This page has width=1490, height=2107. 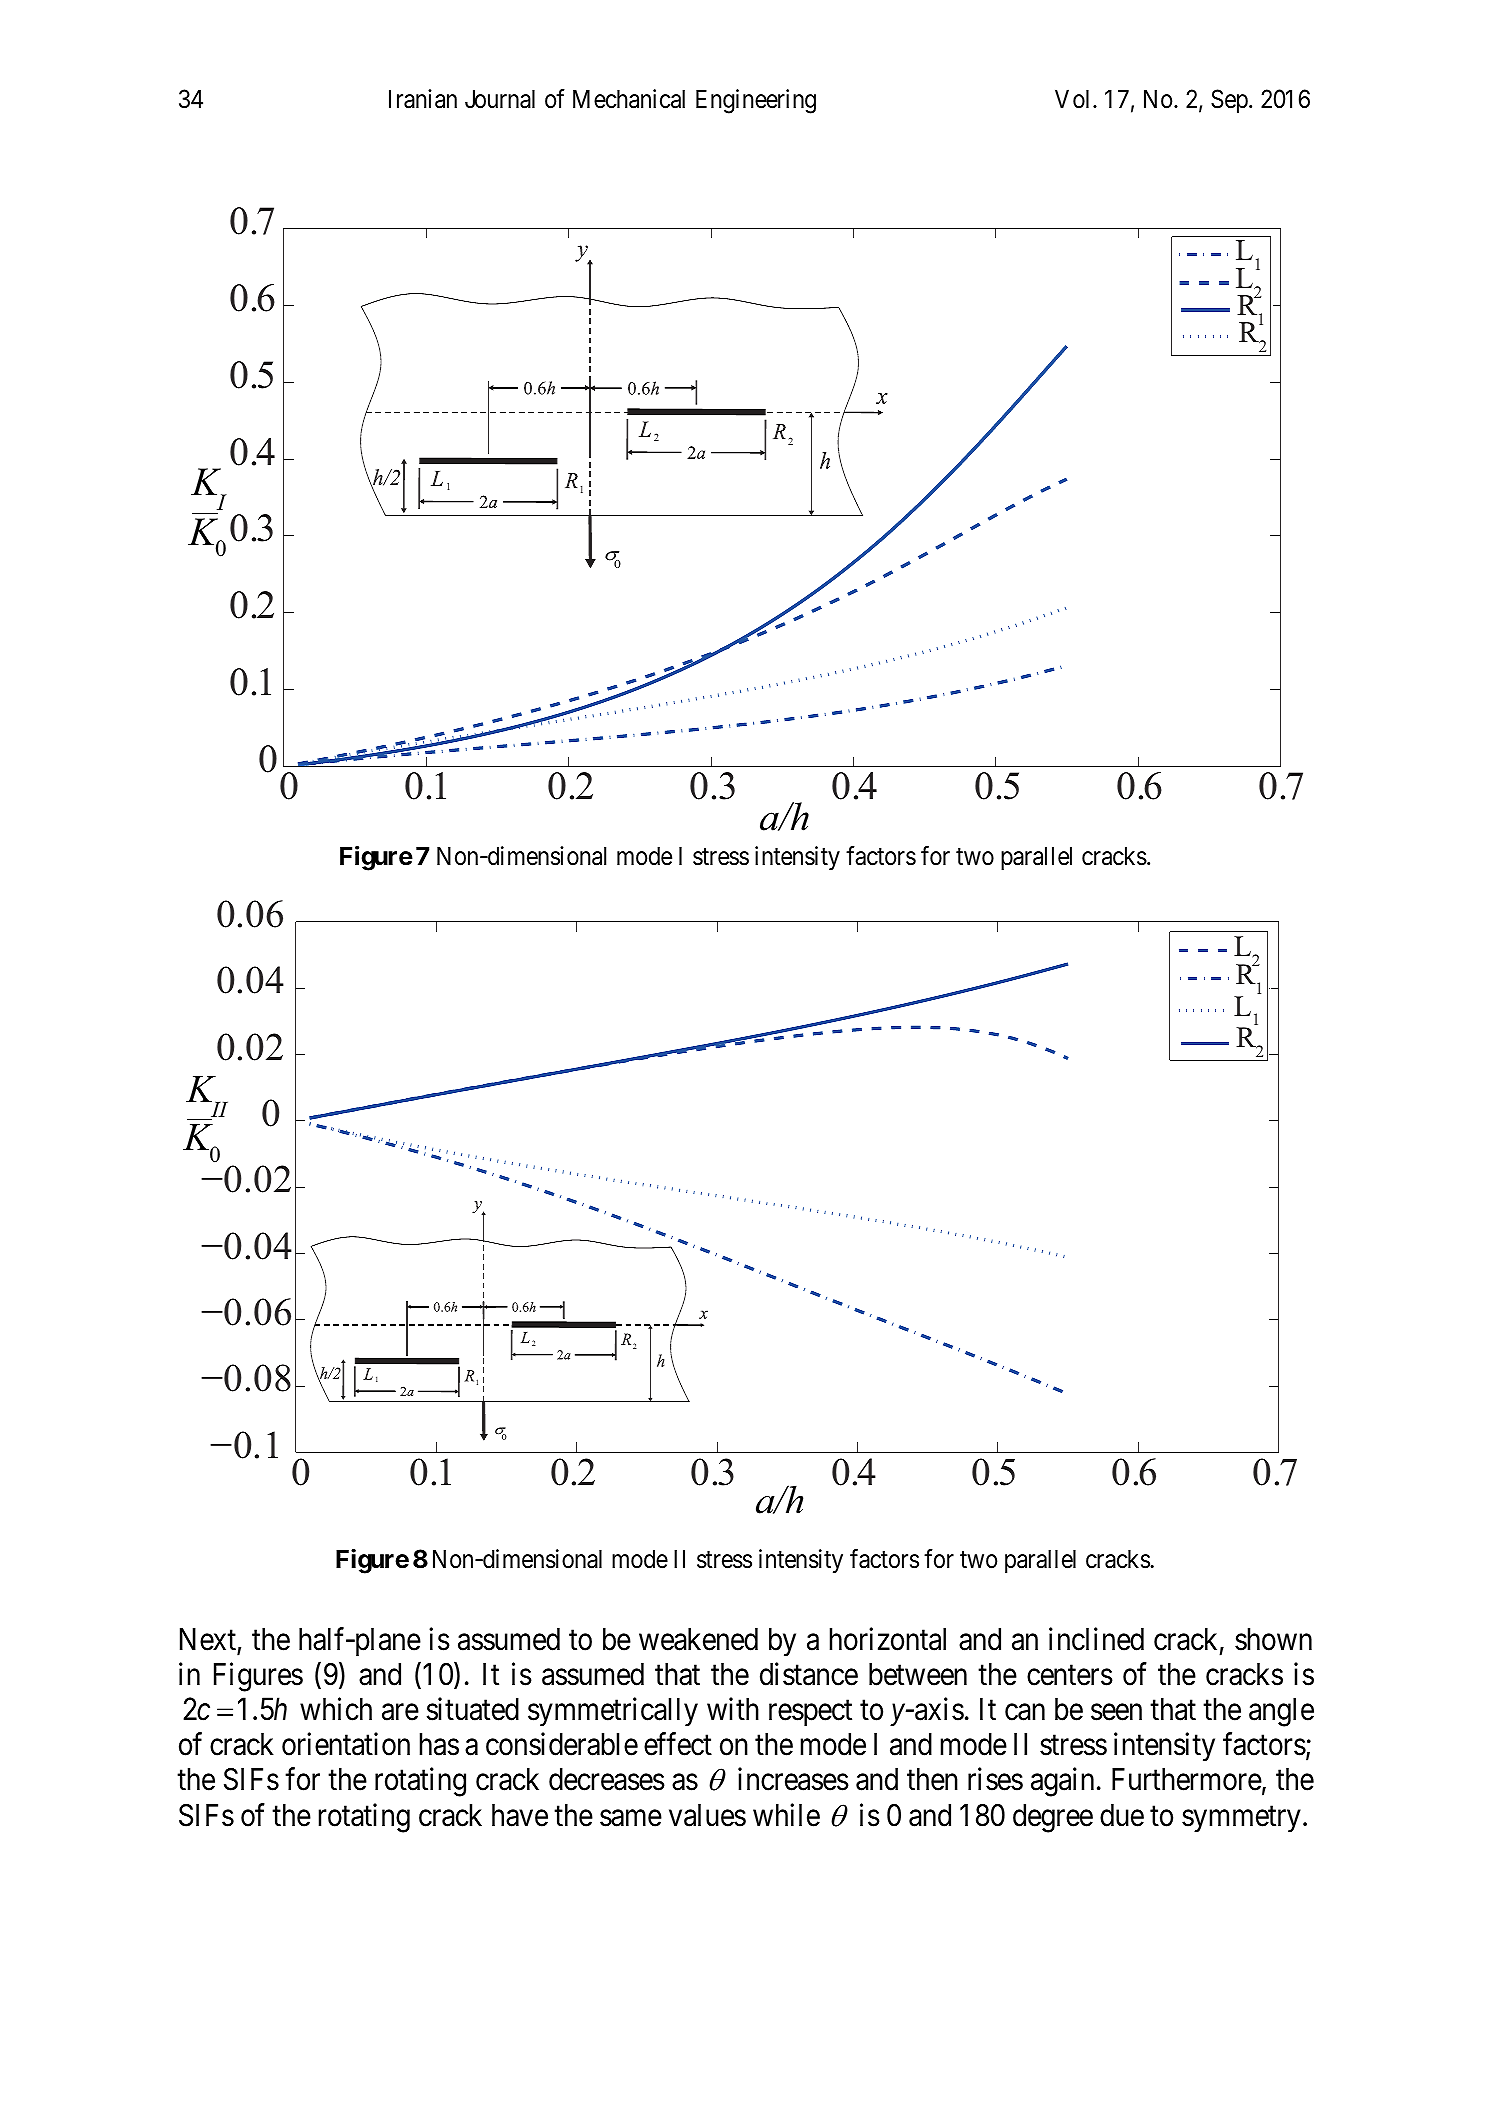 I want to click on distance, so click(x=809, y=1674).
